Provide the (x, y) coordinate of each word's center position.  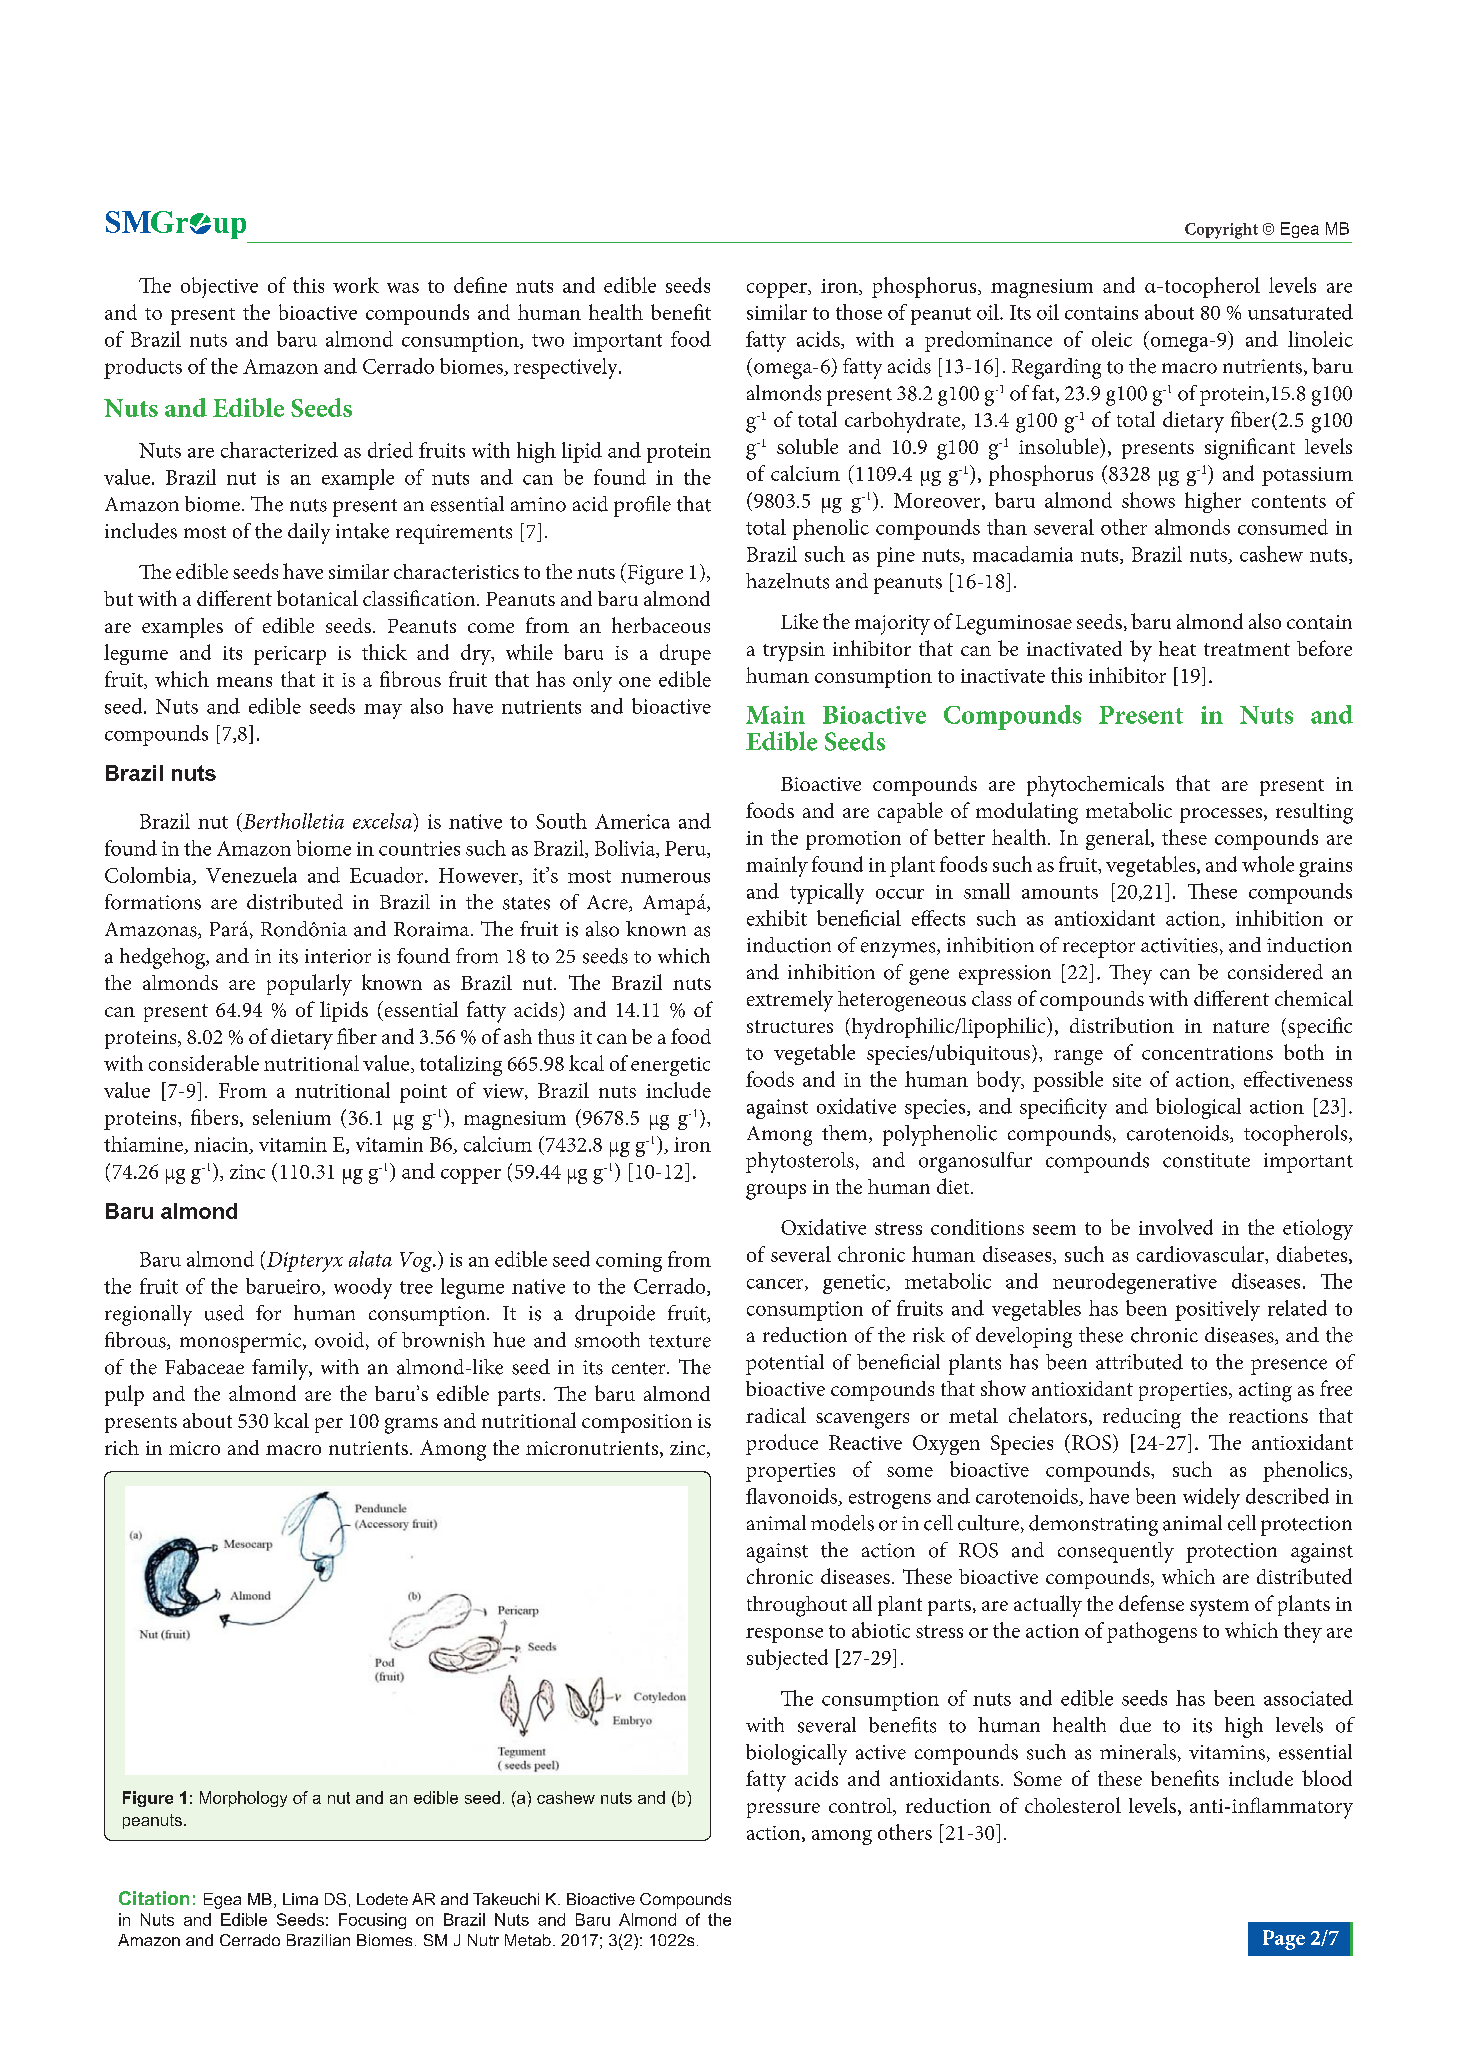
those (859, 312)
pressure (783, 1810)
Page (1284, 1940)
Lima (300, 1899)
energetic (670, 1066)
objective (219, 287)
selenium (292, 1117)
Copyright (1221, 231)
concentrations (1207, 1053)
